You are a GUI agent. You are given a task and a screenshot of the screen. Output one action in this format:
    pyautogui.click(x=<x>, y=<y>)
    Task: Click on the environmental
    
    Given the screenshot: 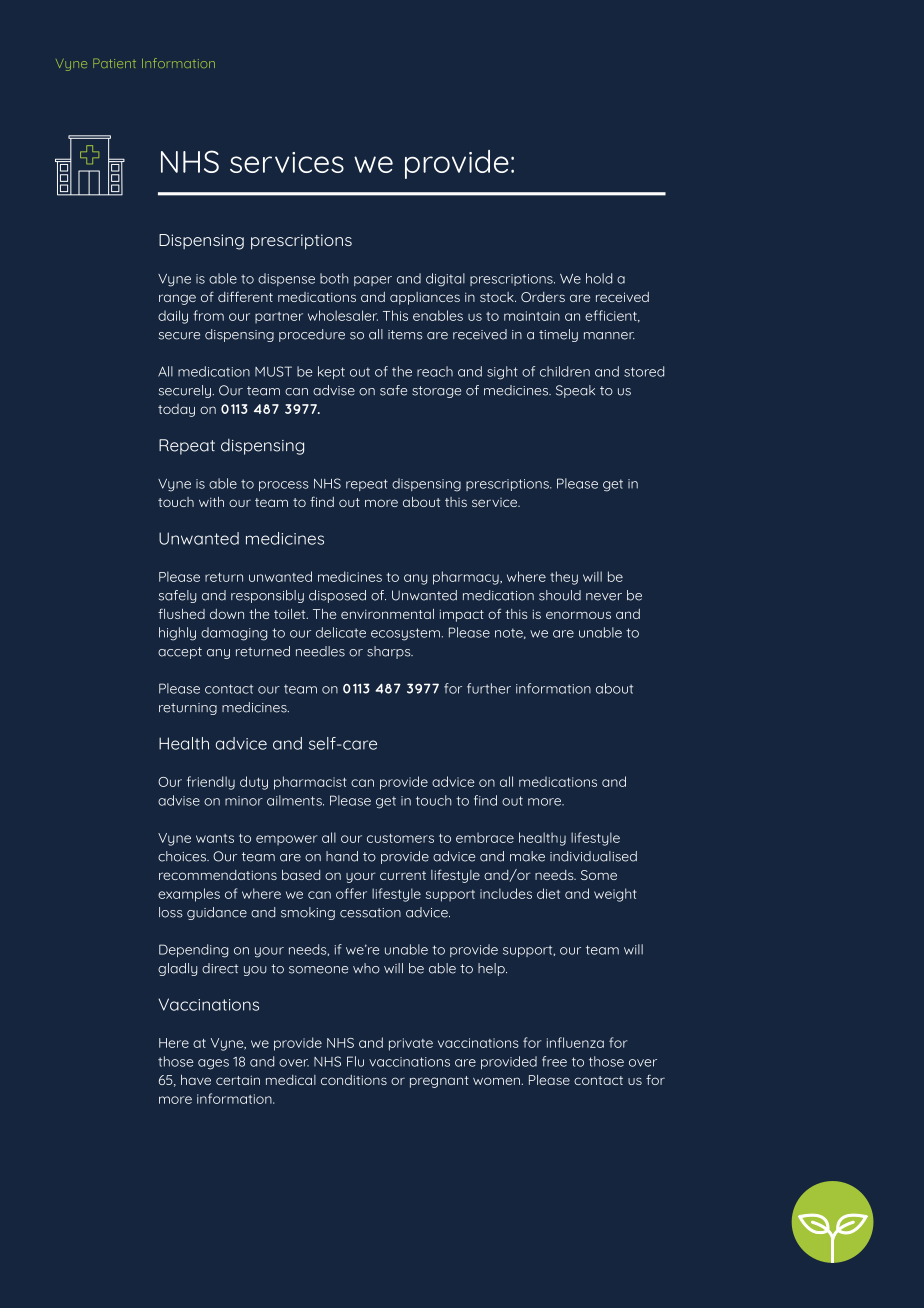 What is the action you would take?
    pyautogui.click(x=387, y=614)
